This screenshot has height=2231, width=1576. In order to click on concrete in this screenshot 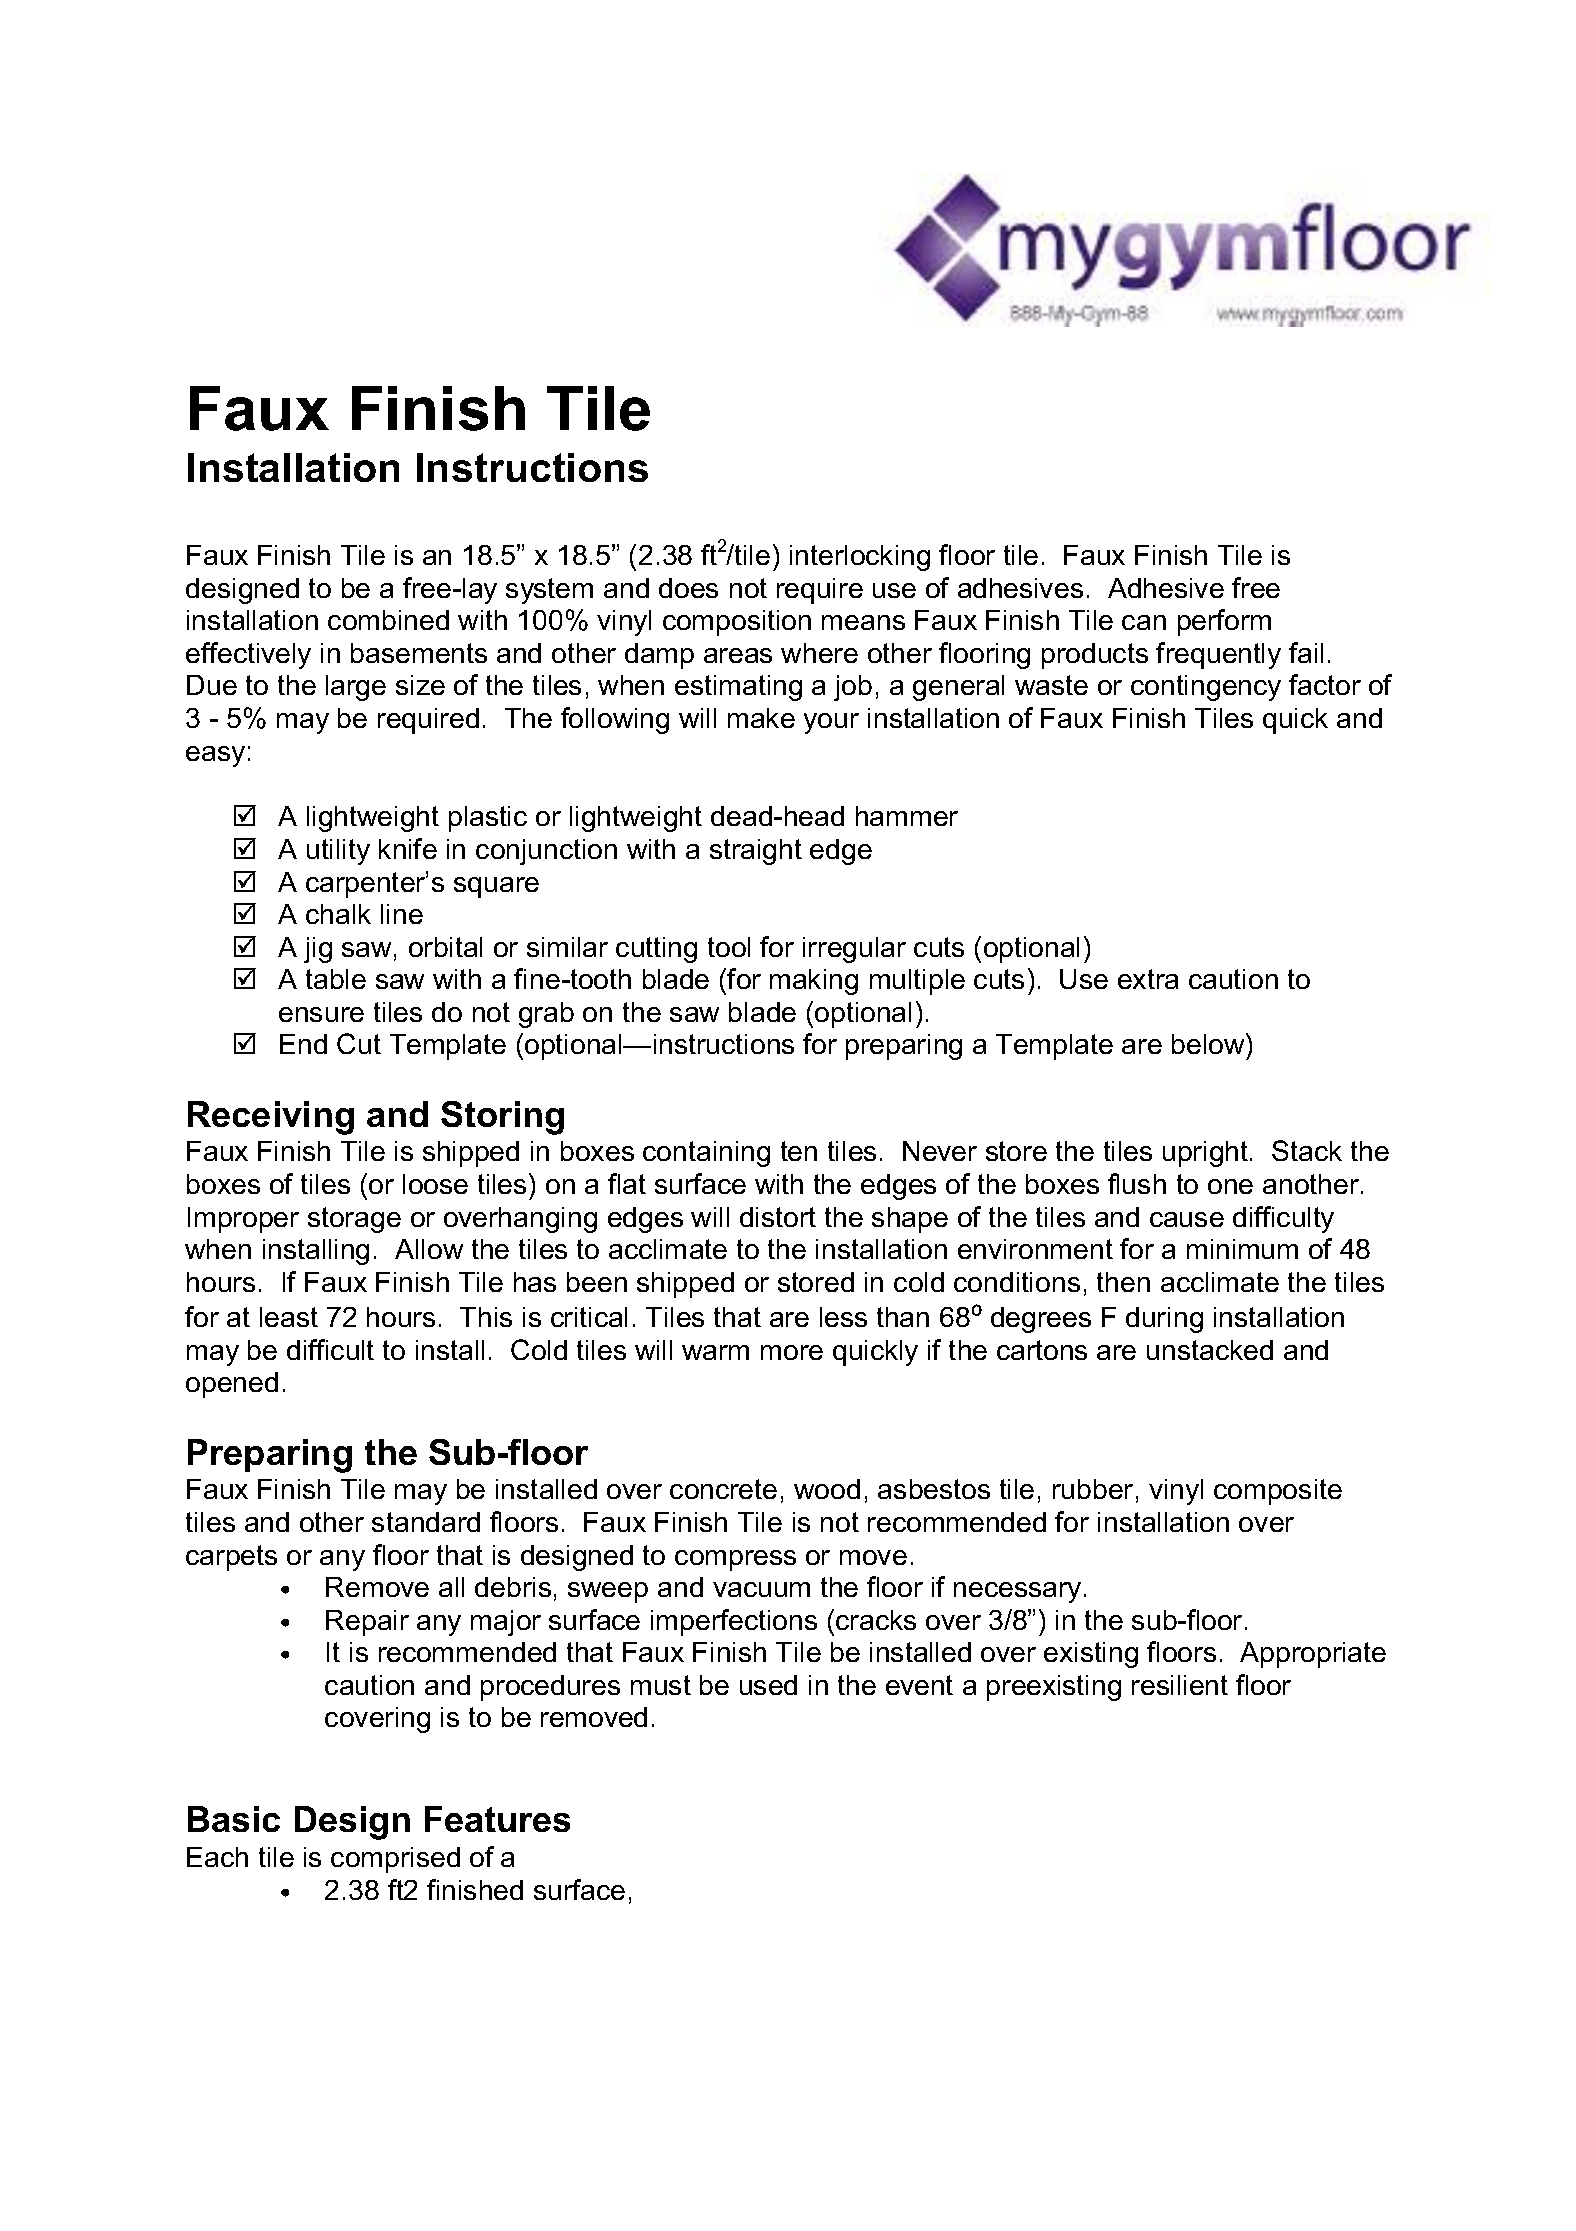, I will do `click(723, 1489)`.
